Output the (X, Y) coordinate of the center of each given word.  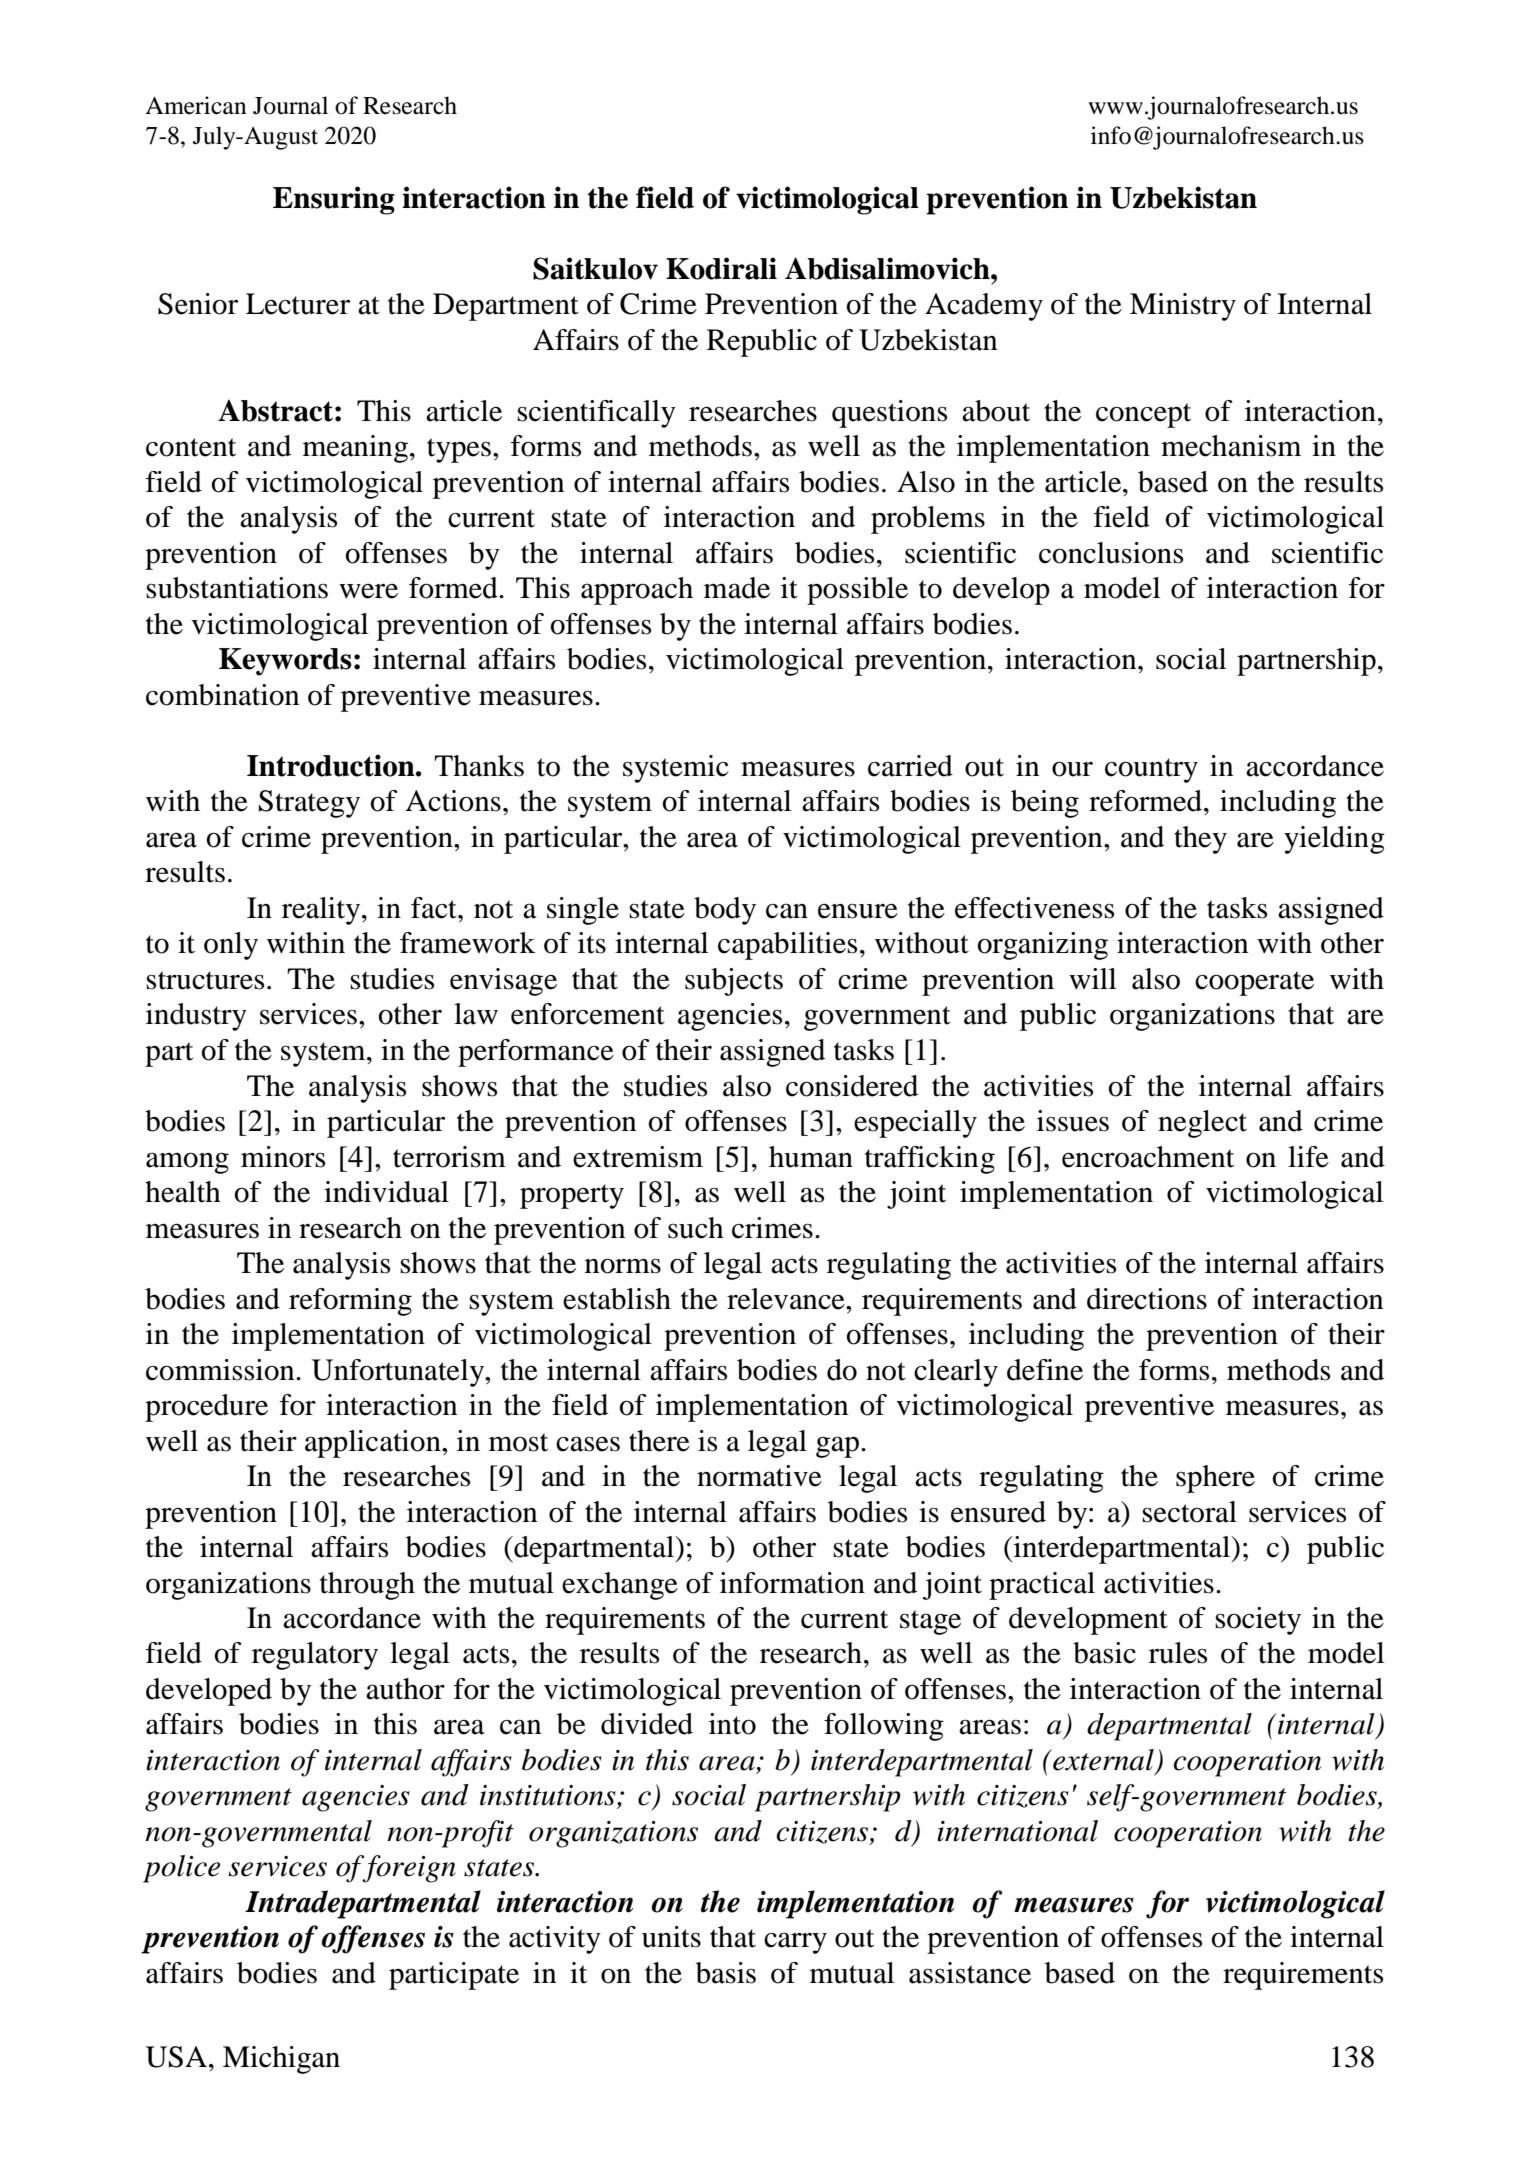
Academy (984, 307)
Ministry (1183, 307)
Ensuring (334, 200)
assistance (970, 1973)
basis (726, 1973)
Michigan (281, 2060)
